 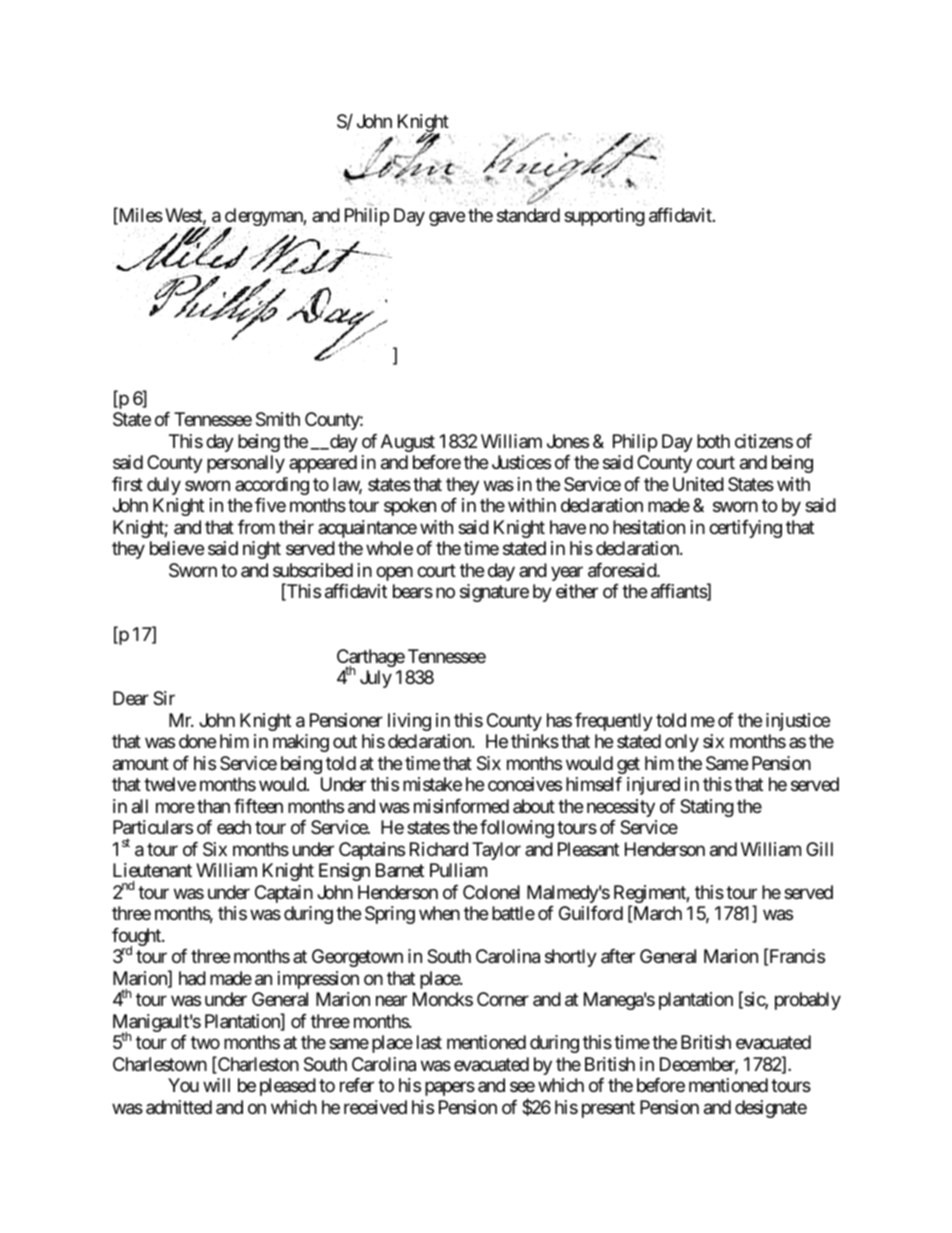 I want to click on You, so click(x=183, y=1085).
